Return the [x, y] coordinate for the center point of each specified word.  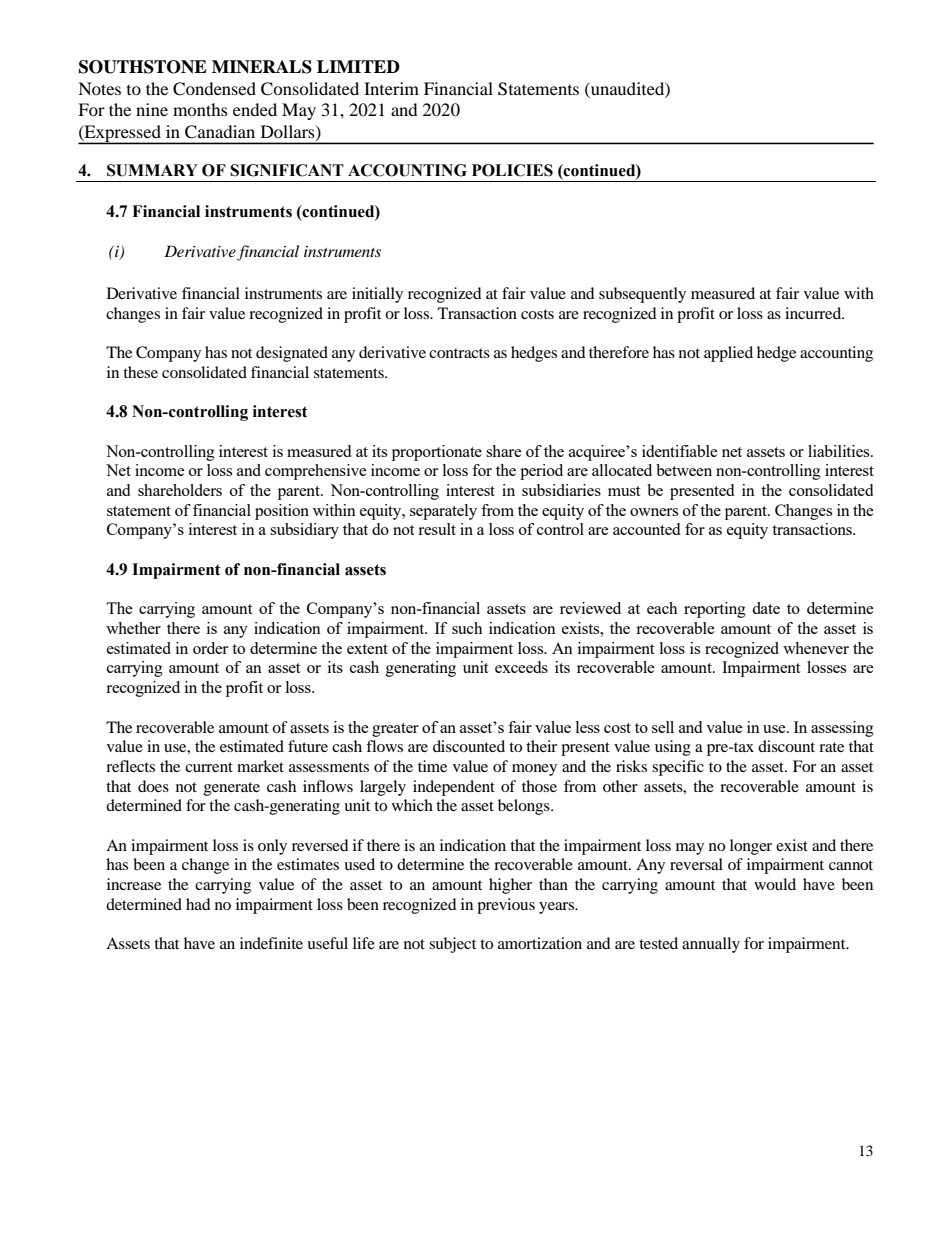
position [282, 512]
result [437, 529]
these [140, 372]
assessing [842, 729]
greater [395, 730]
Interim [391, 88]
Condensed [214, 89]
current [209, 767]
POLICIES [512, 170]
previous [506, 906]
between [684, 470]
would [775, 884]
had [198, 904]
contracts [459, 353]
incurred [814, 313]
